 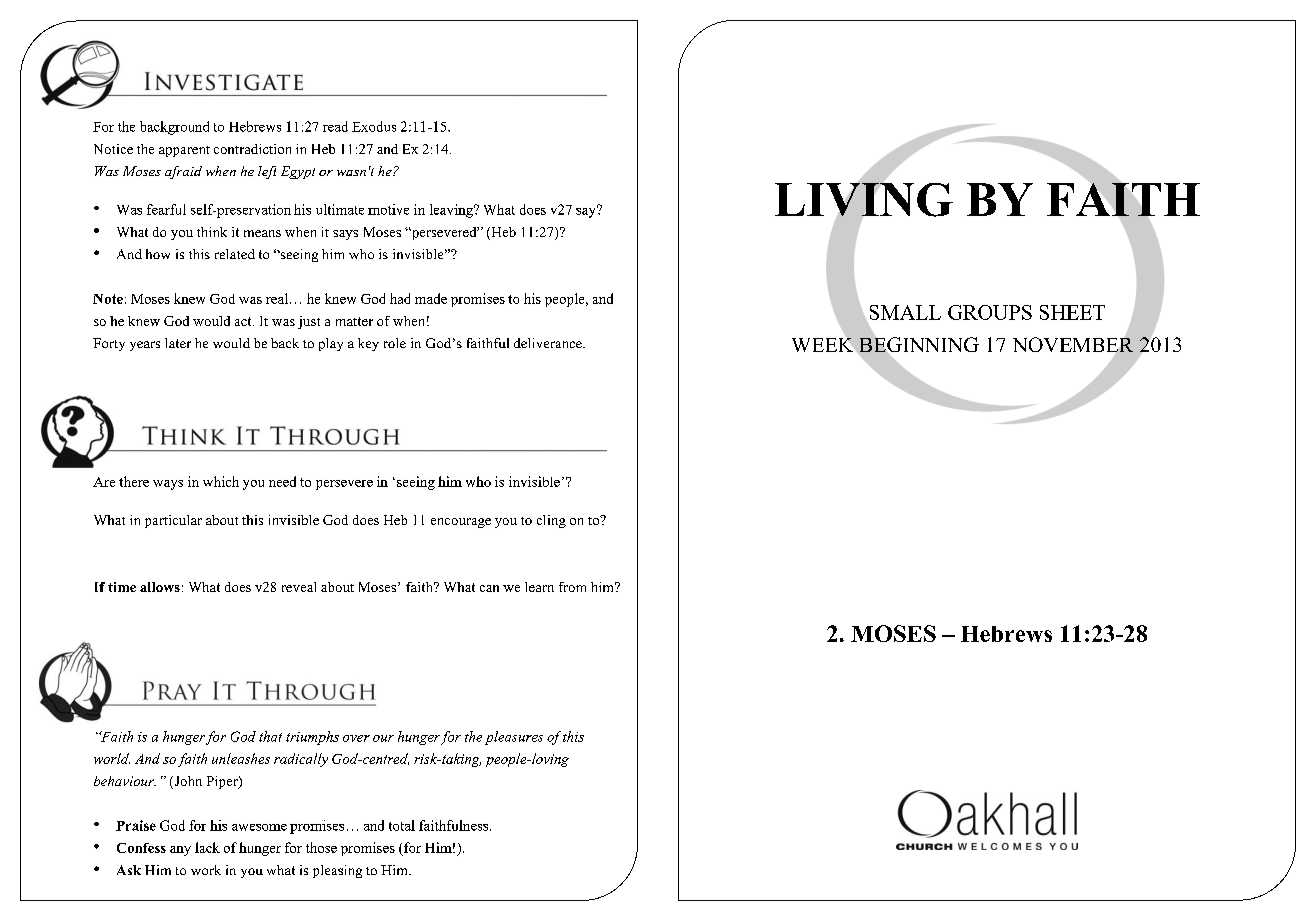 What do you see at coordinates (178, 343) in the document?
I see `later` at bounding box center [178, 343].
